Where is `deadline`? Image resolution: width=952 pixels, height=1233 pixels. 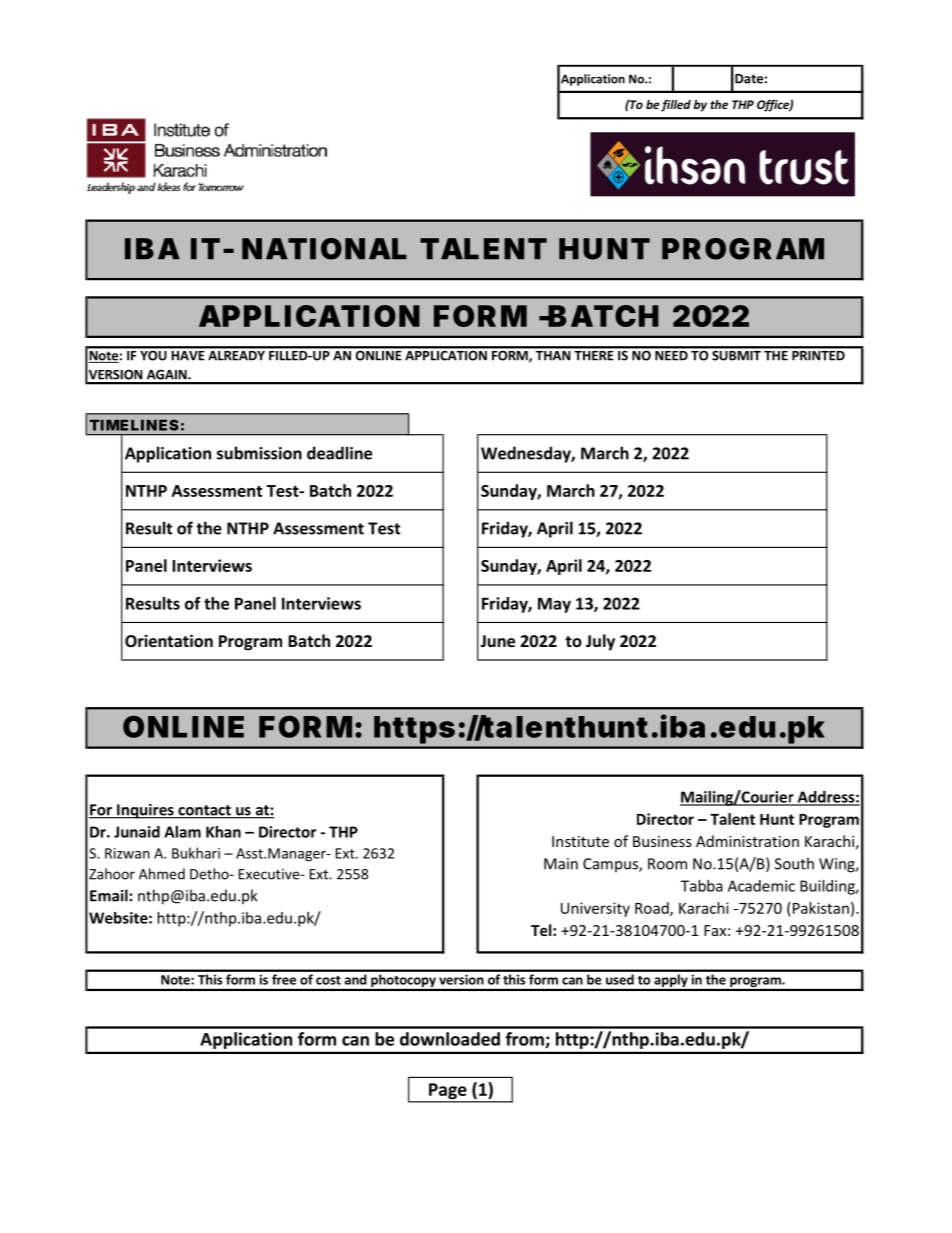 deadline is located at coordinates (339, 453).
